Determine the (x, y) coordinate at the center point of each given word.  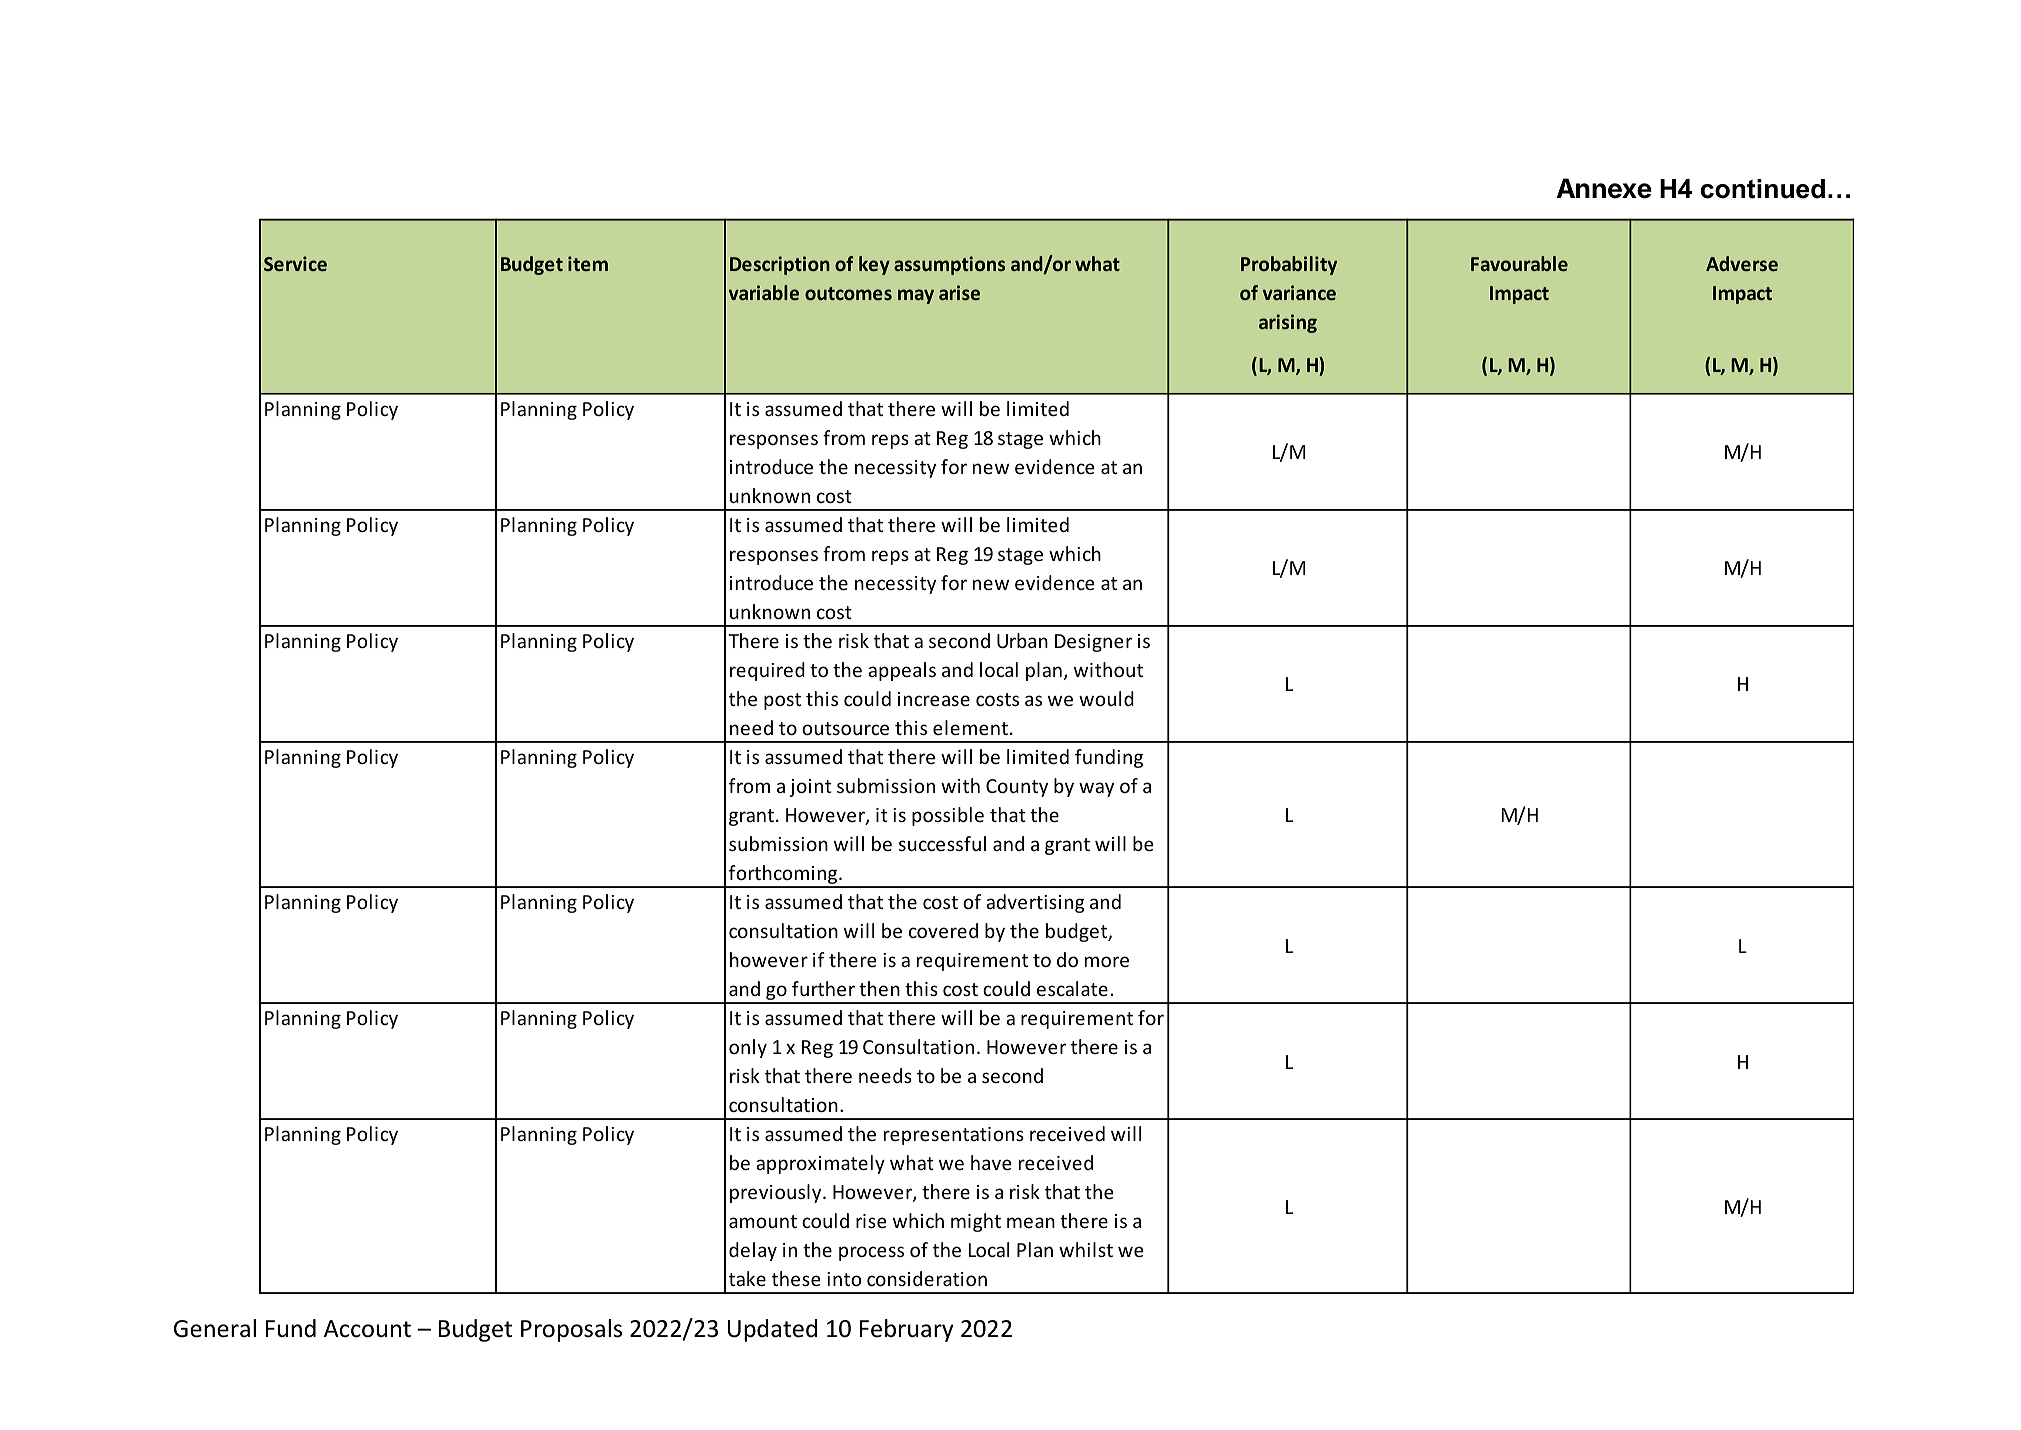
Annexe (1604, 188)
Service (295, 263)
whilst (1086, 1249)
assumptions (949, 265)
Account (367, 1329)
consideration (927, 1278)
